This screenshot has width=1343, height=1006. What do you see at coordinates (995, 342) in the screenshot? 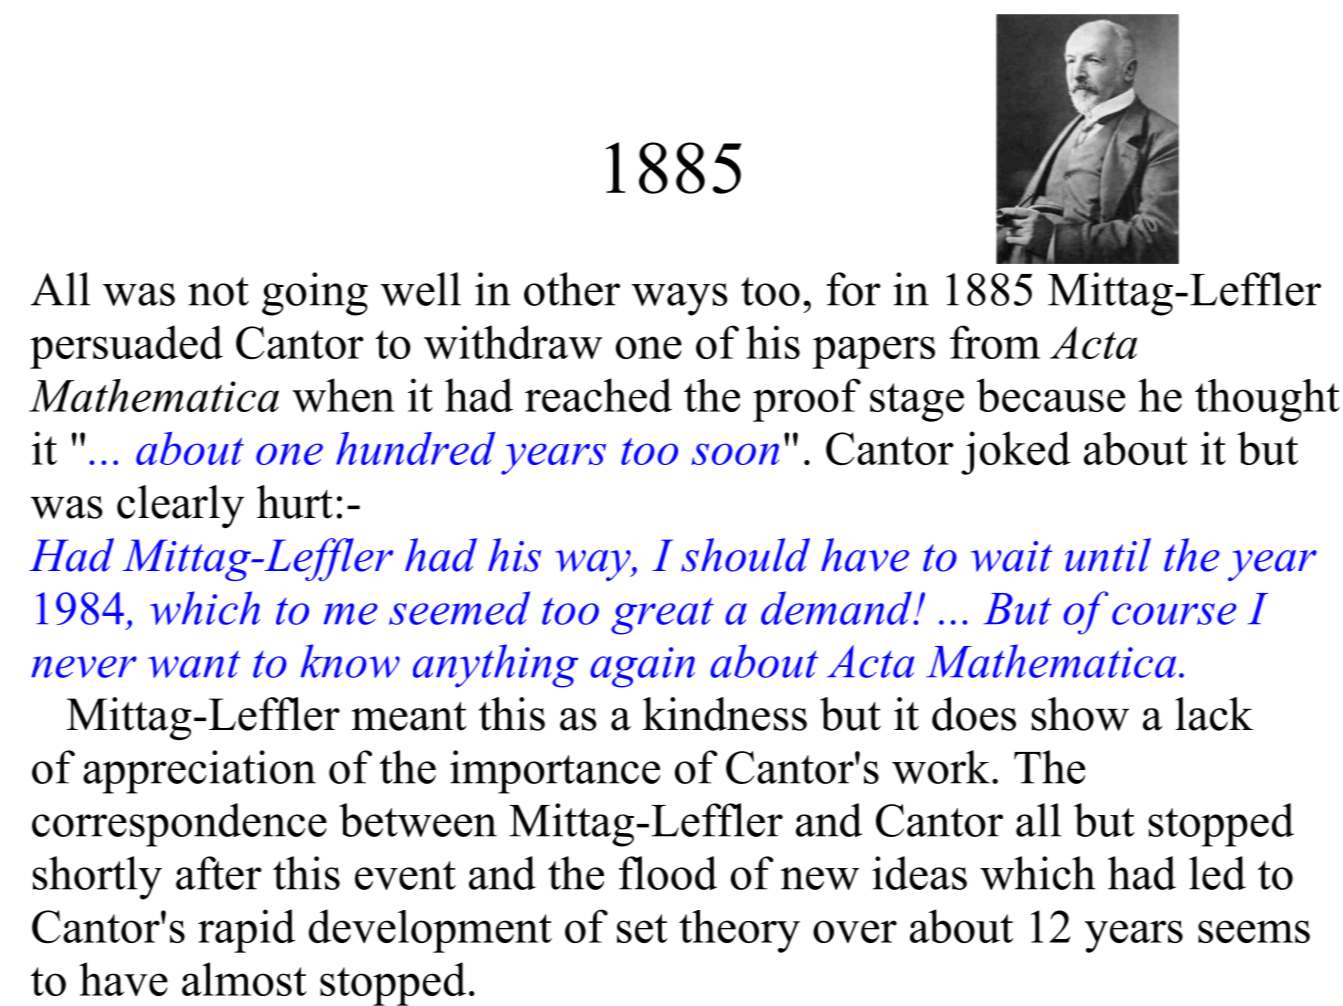
I see `from` at bounding box center [995, 342].
